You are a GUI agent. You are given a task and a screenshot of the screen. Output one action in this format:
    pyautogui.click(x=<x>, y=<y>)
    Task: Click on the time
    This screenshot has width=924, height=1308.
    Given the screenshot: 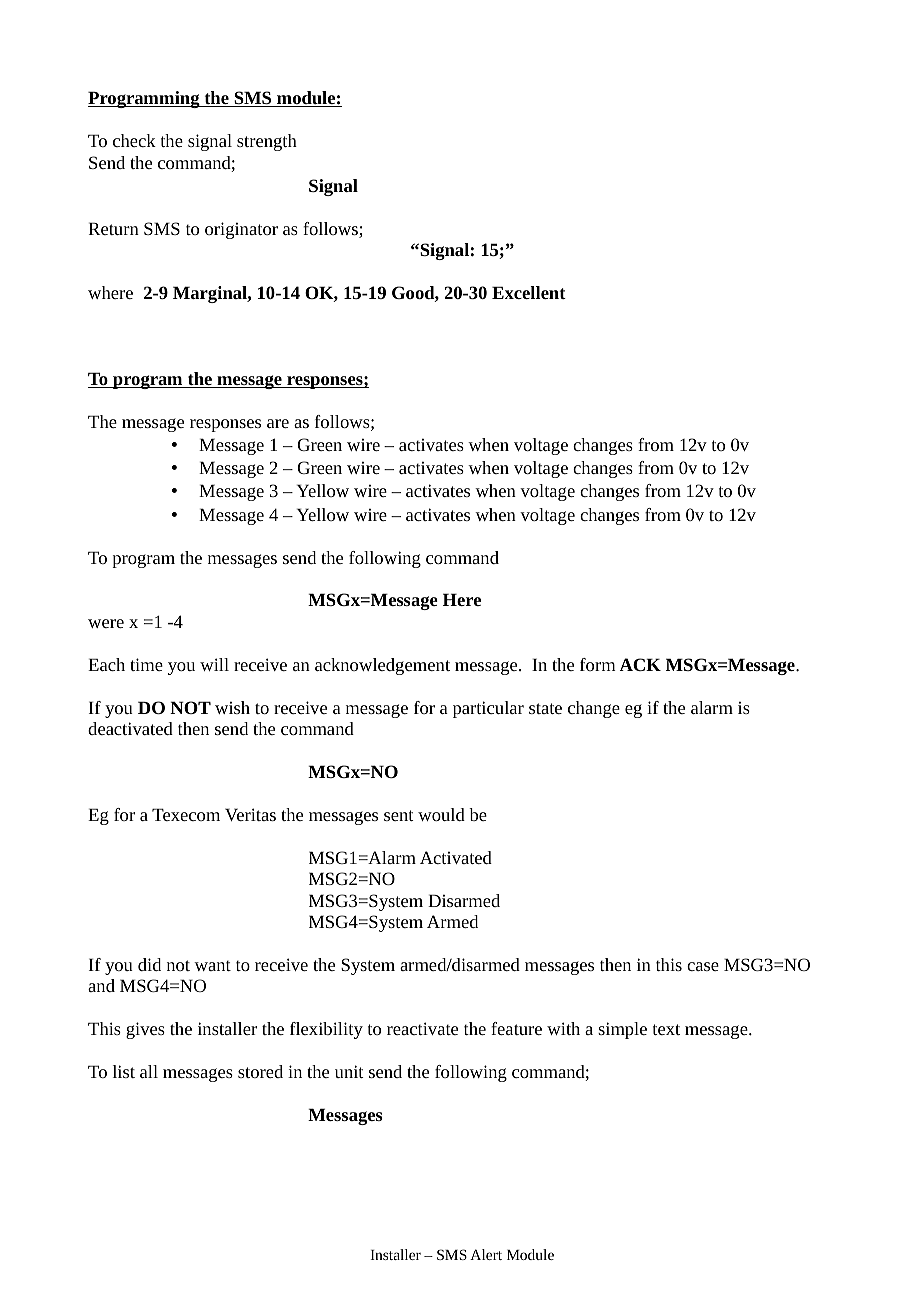 What is the action you would take?
    pyautogui.click(x=146, y=664)
